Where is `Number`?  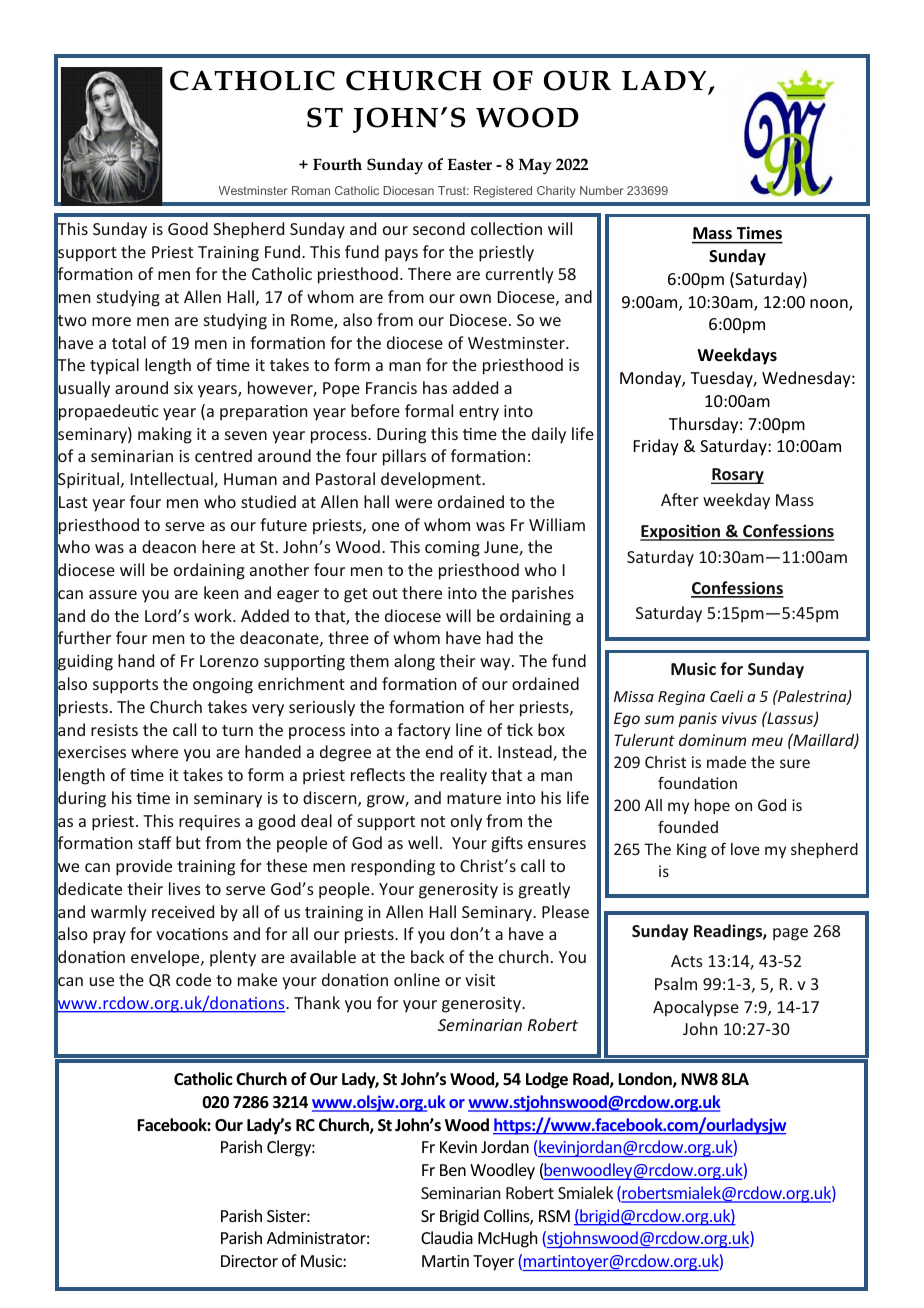
Number is located at coordinates (601, 190).
